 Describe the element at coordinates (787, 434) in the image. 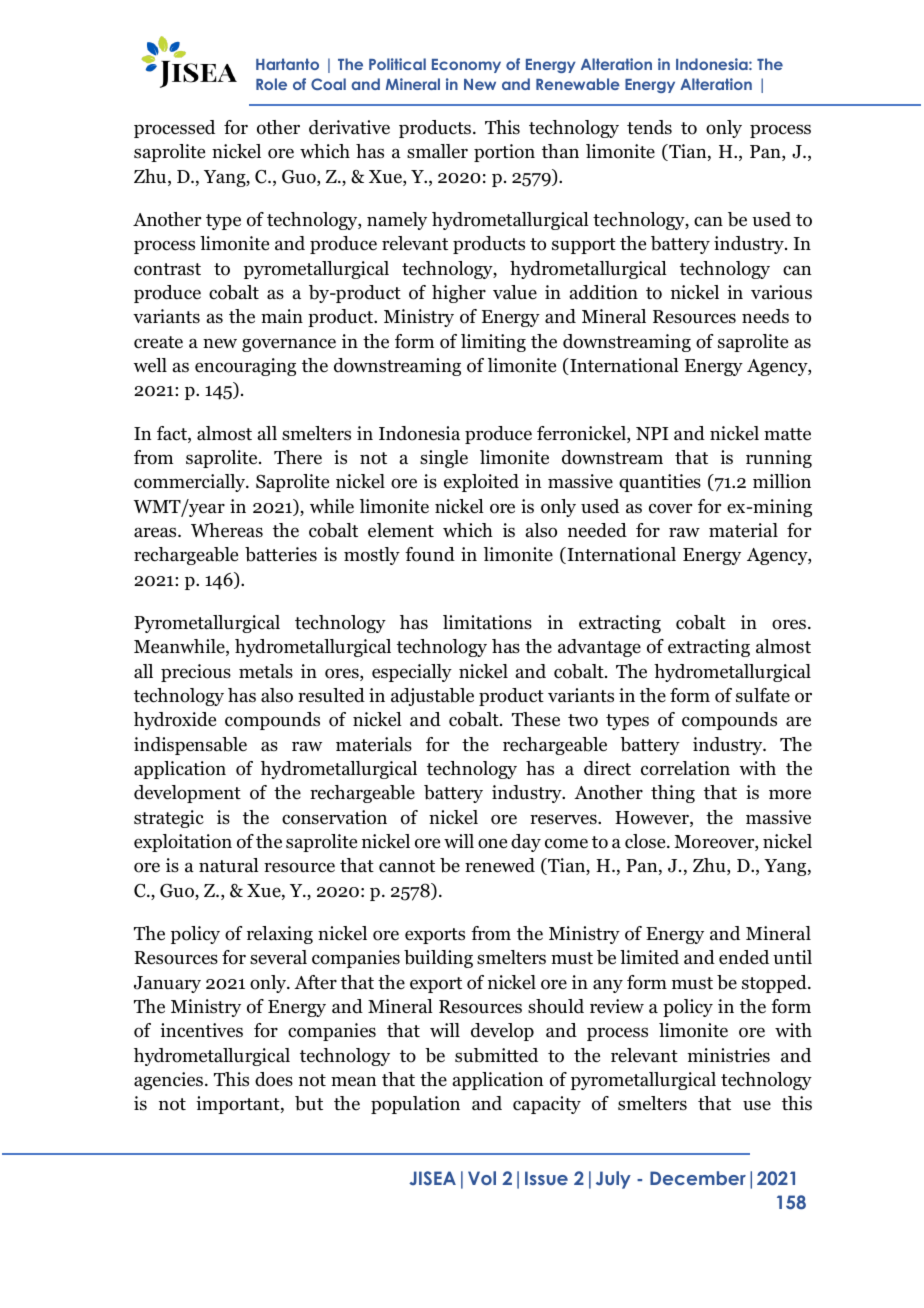

I see `matte` at that location.
